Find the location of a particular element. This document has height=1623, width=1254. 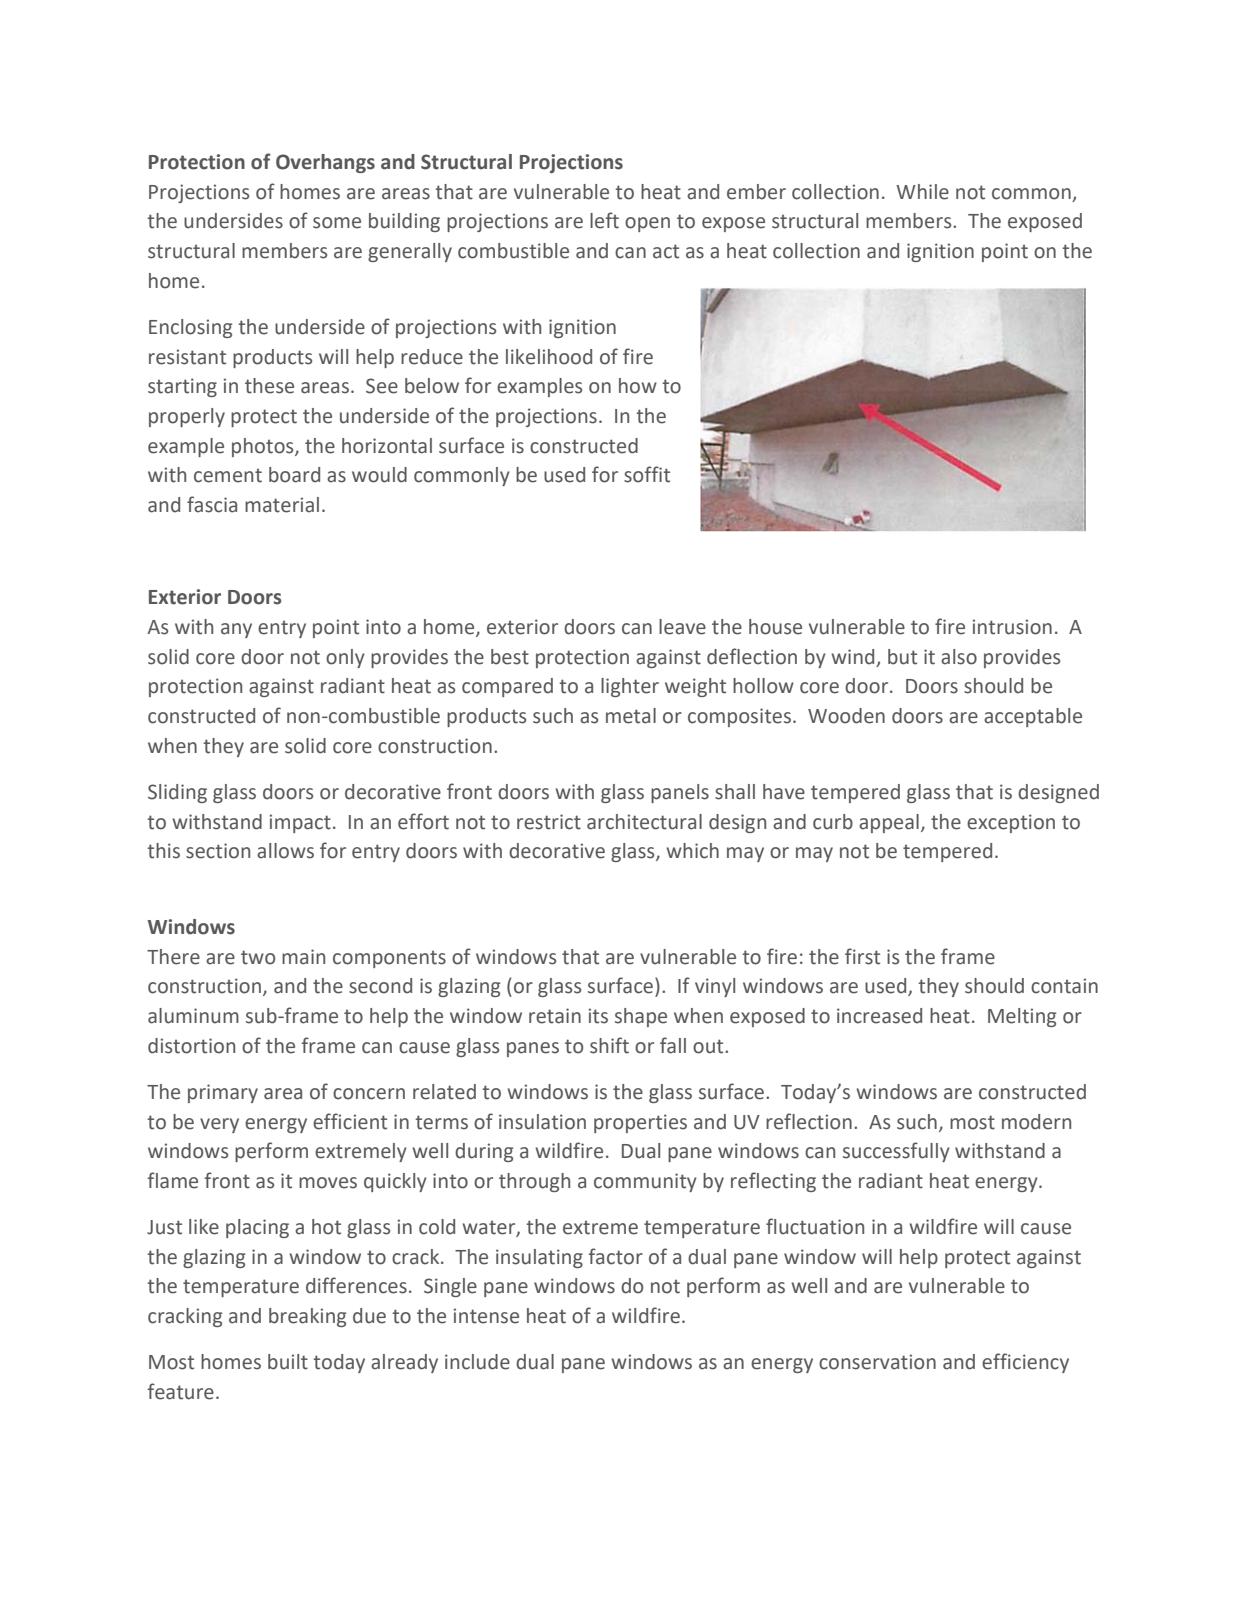

left is located at coordinates (604, 220).
